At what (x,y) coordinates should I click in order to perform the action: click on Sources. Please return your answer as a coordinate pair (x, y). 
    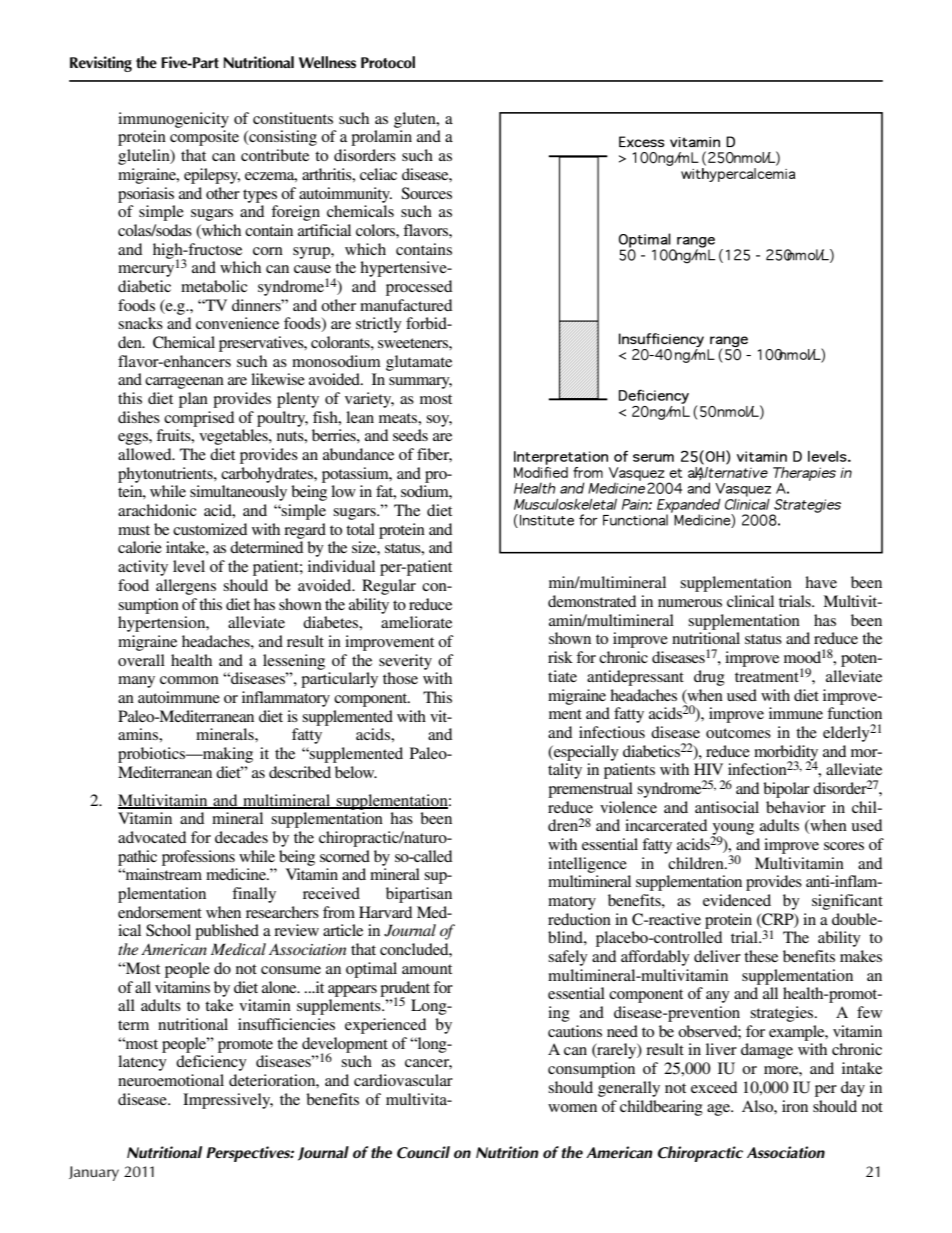
    Looking at the image, I should click on (426, 193).
